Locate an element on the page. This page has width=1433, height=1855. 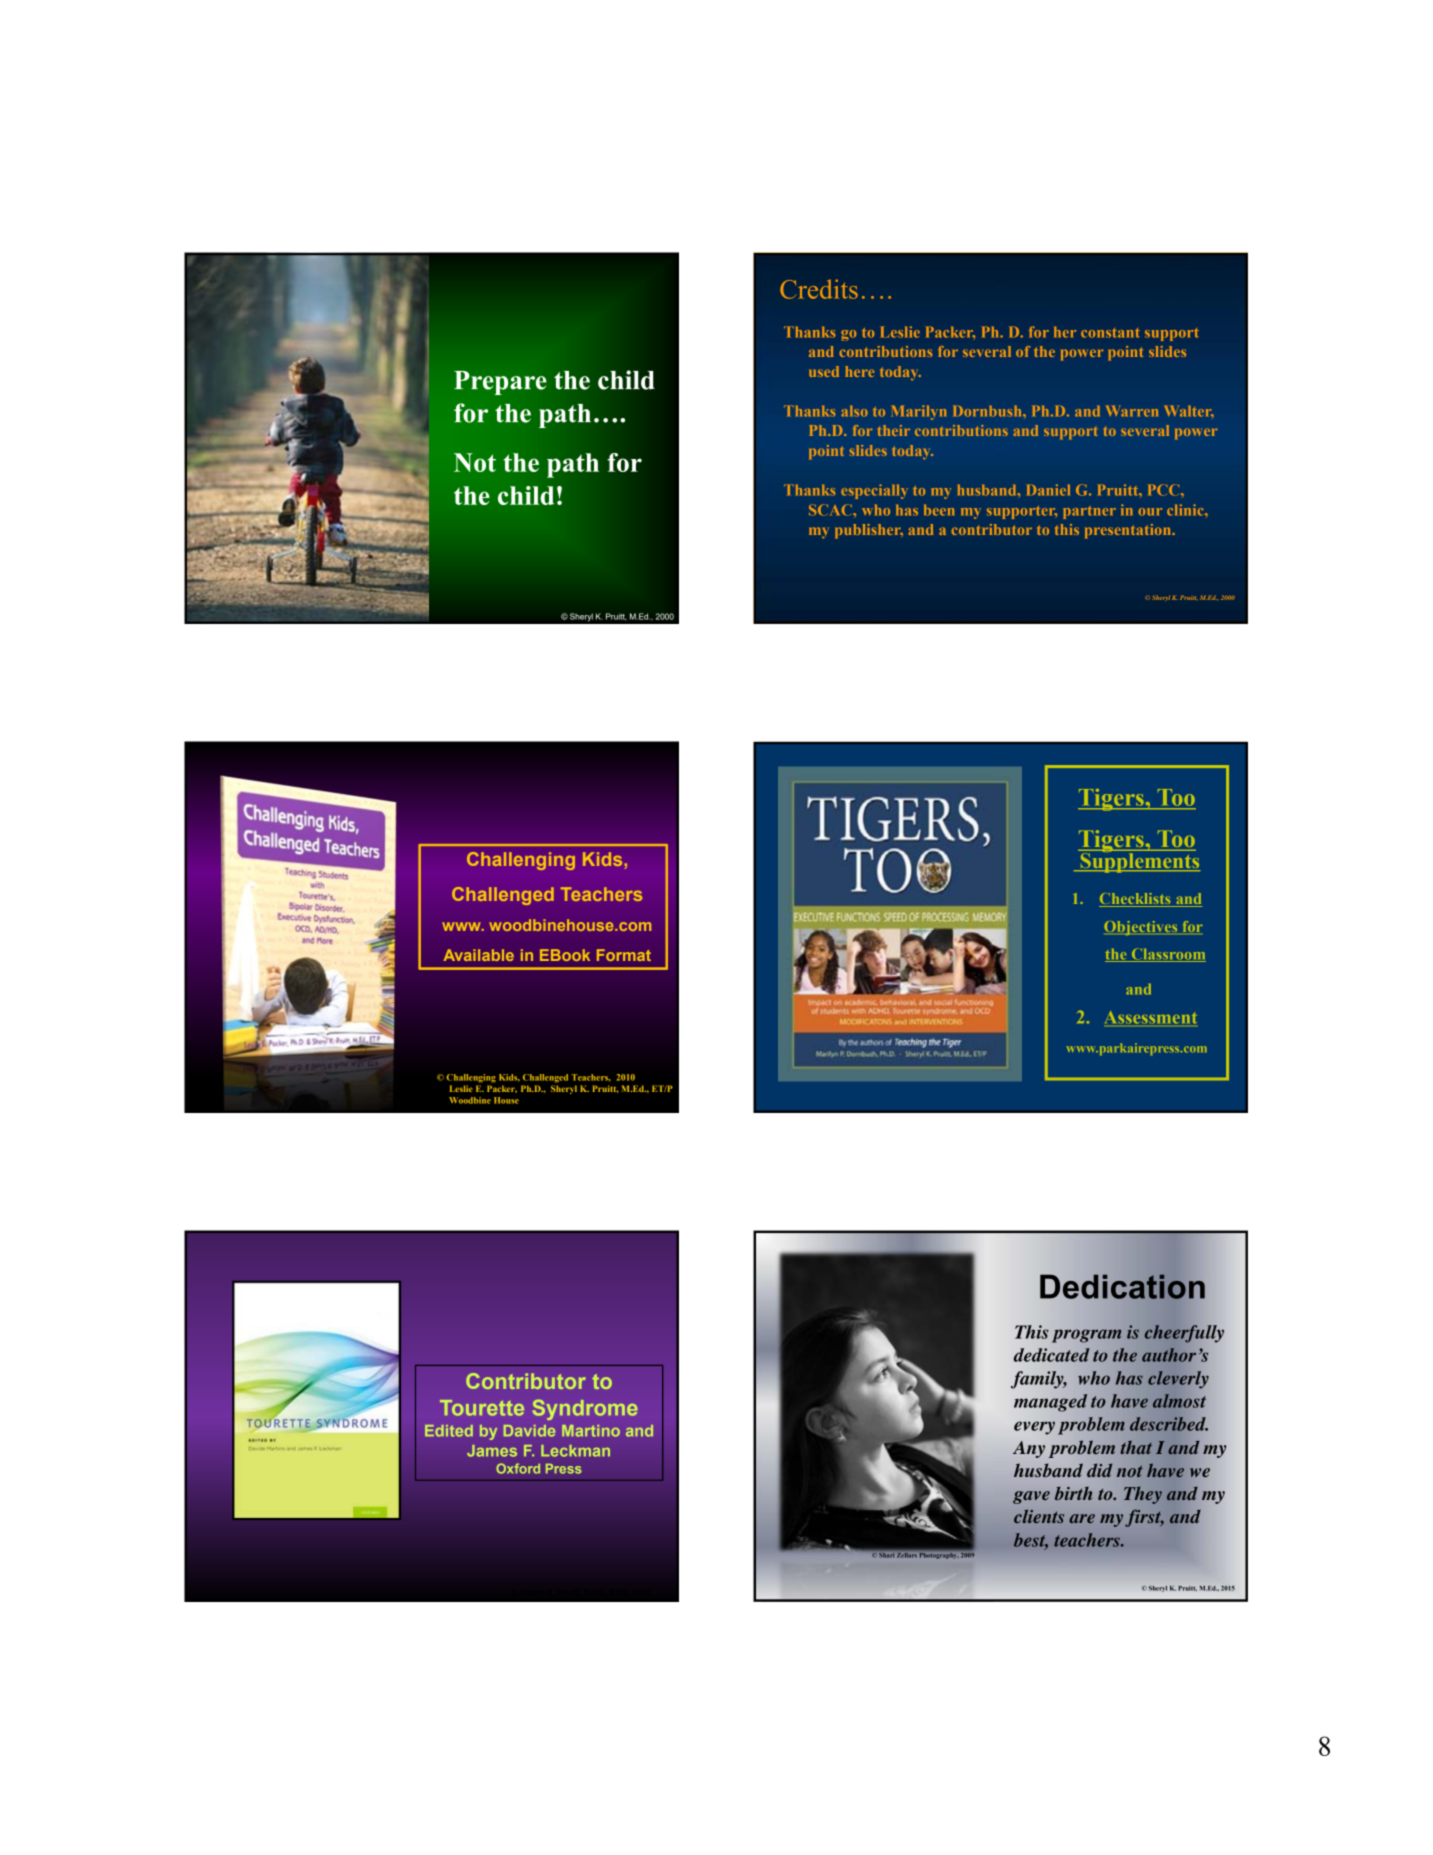
Checklists is located at coordinates (1136, 900).
